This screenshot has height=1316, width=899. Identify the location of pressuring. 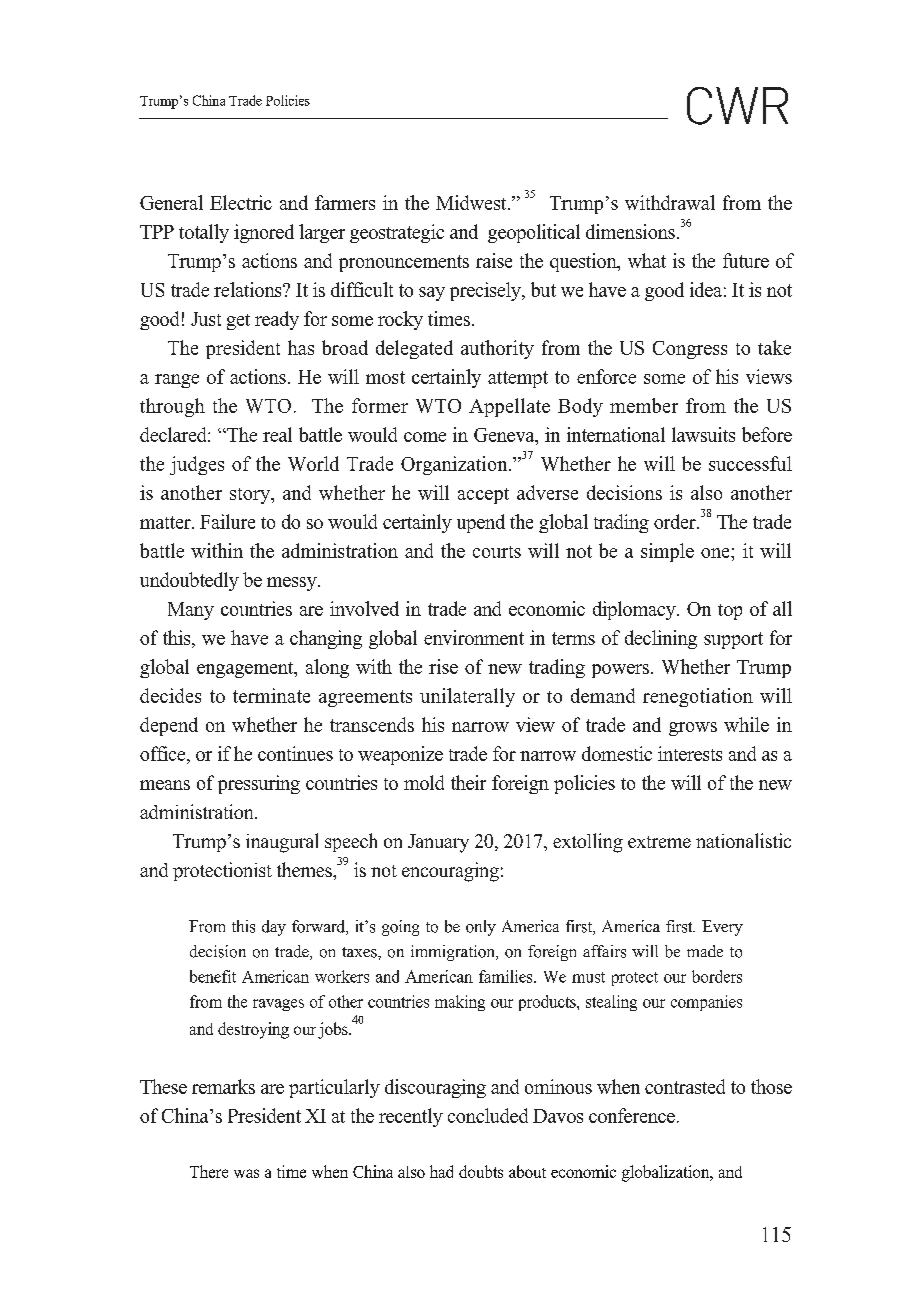
(259, 784).
